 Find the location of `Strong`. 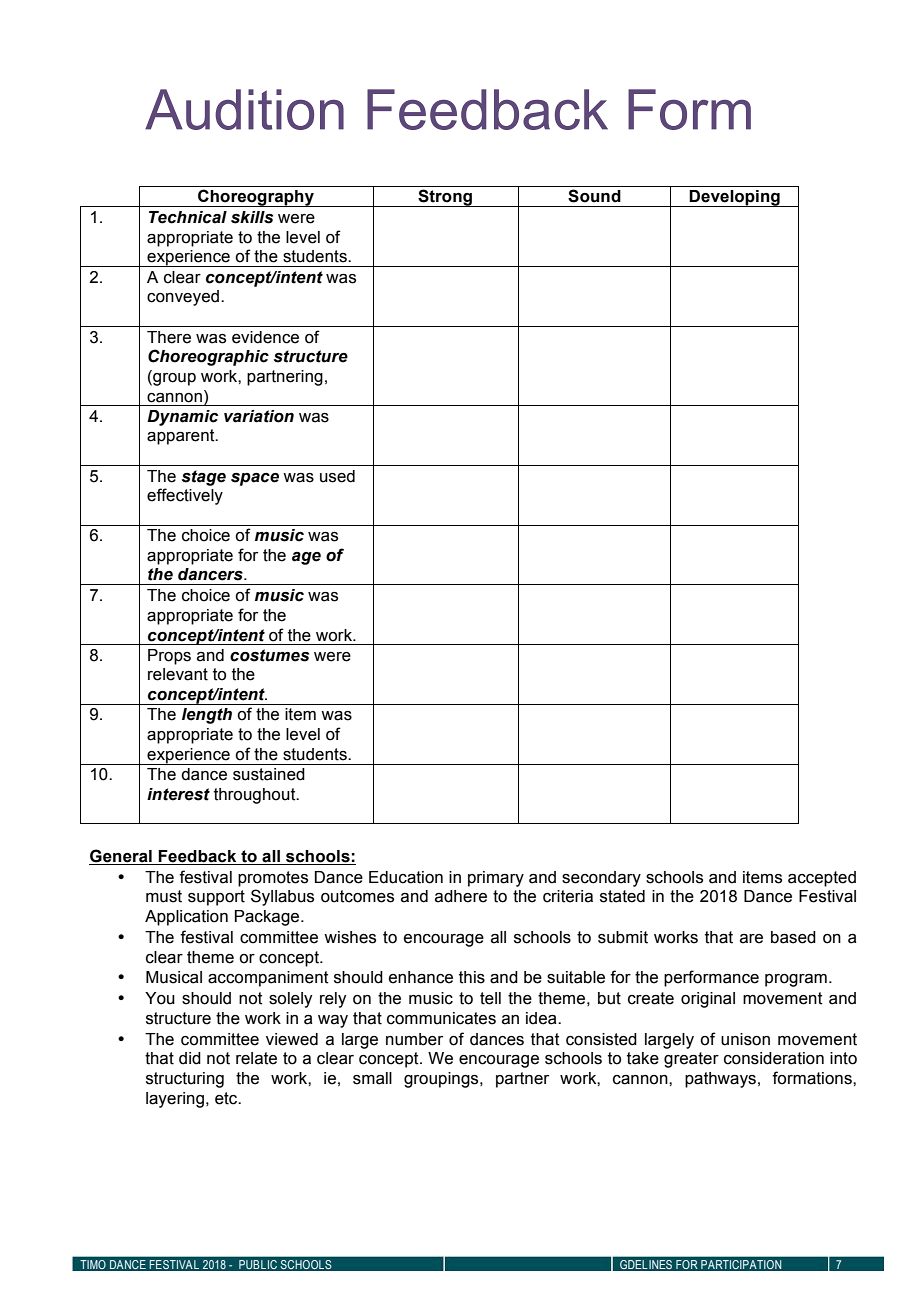

Strong is located at coordinates (445, 198).
